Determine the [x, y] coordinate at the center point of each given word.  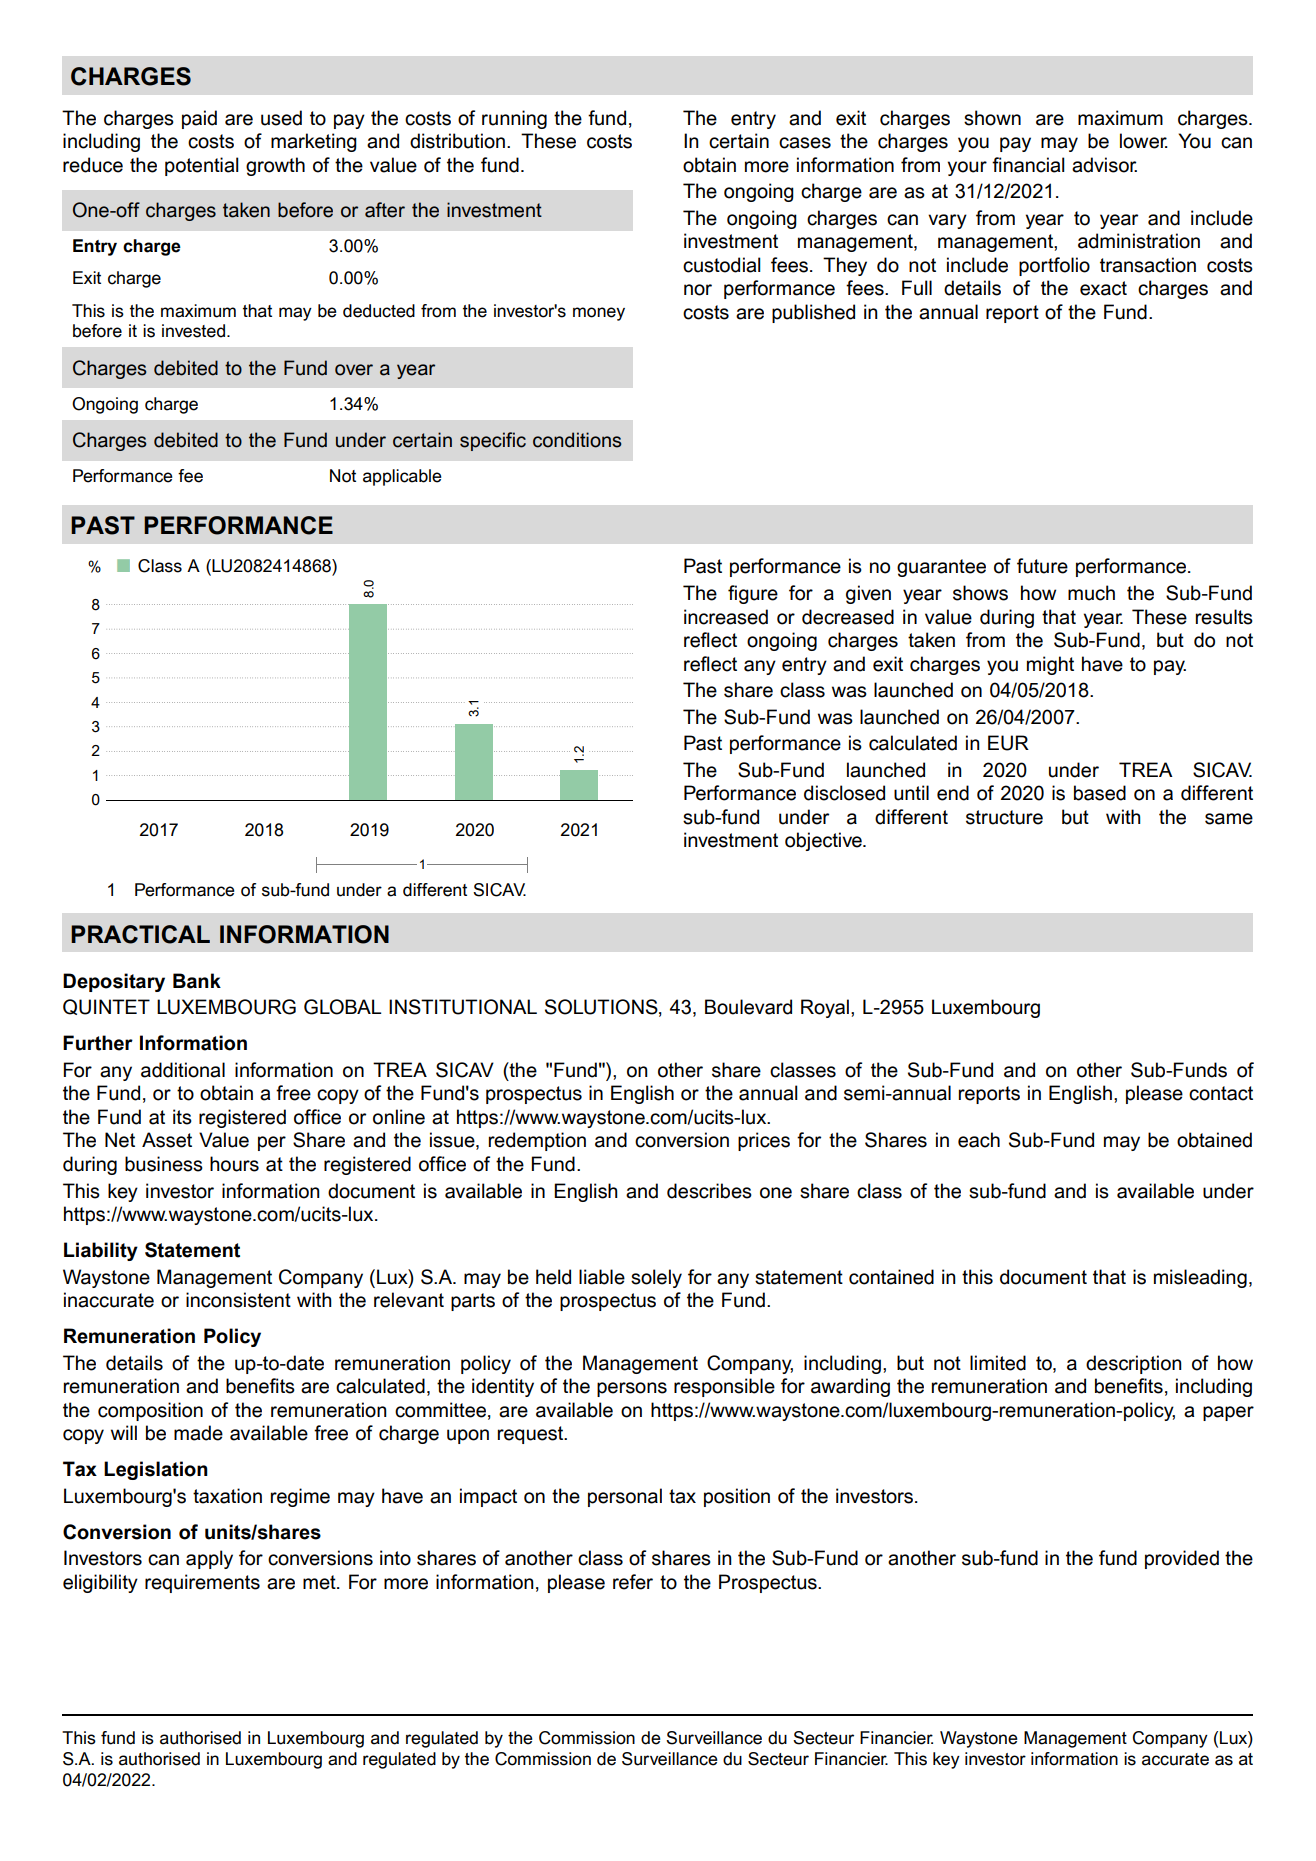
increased [726, 617]
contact [1221, 1093]
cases [805, 143]
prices [764, 1141]
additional [183, 1070]
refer [633, 1582]
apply [209, 1559]
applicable [402, 477]
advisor [1104, 165]
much [1091, 593]
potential [202, 166]
